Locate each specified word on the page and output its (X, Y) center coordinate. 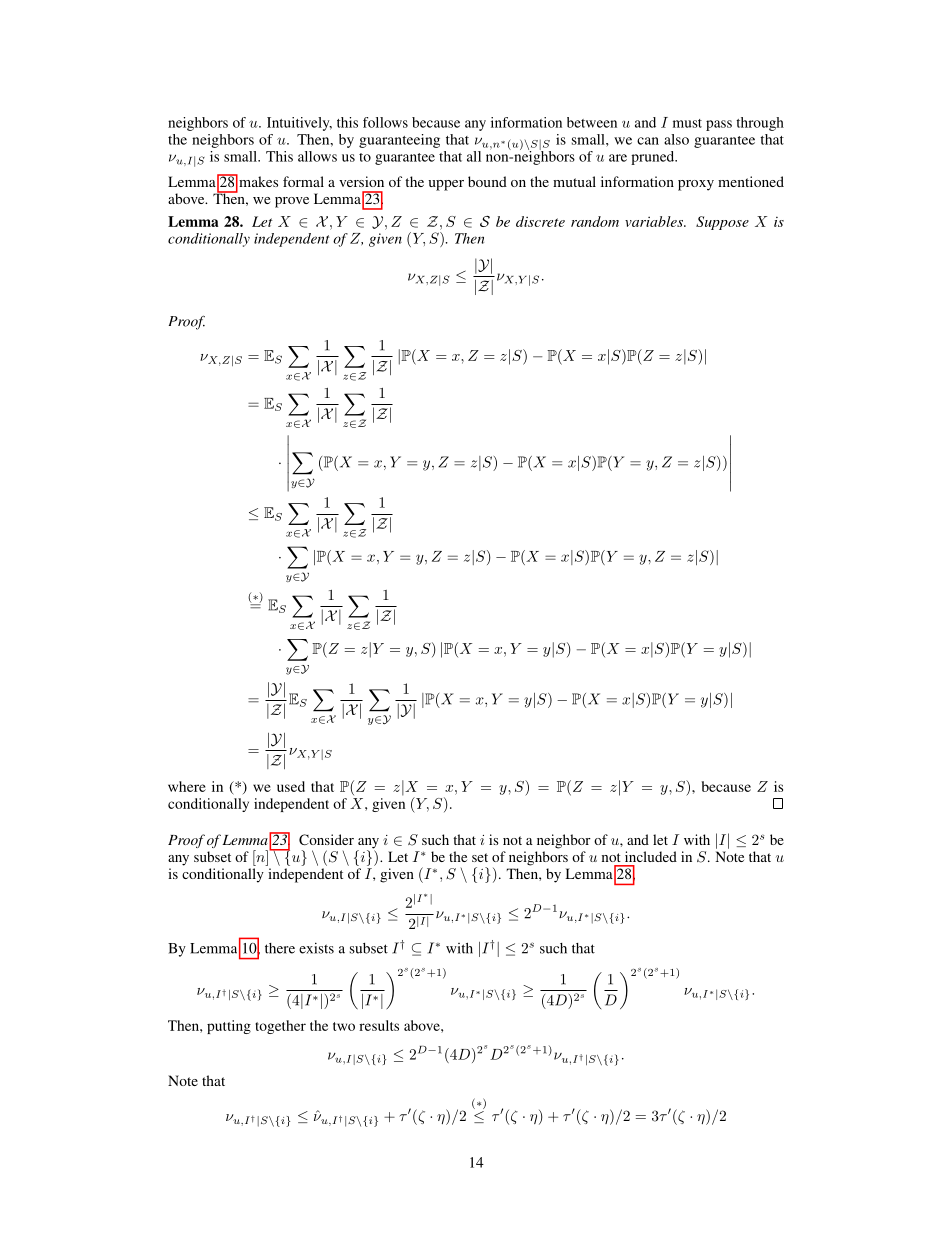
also (676, 139)
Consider (326, 839)
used (291, 786)
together (280, 1027)
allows (317, 156)
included (651, 856)
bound (487, 181)
